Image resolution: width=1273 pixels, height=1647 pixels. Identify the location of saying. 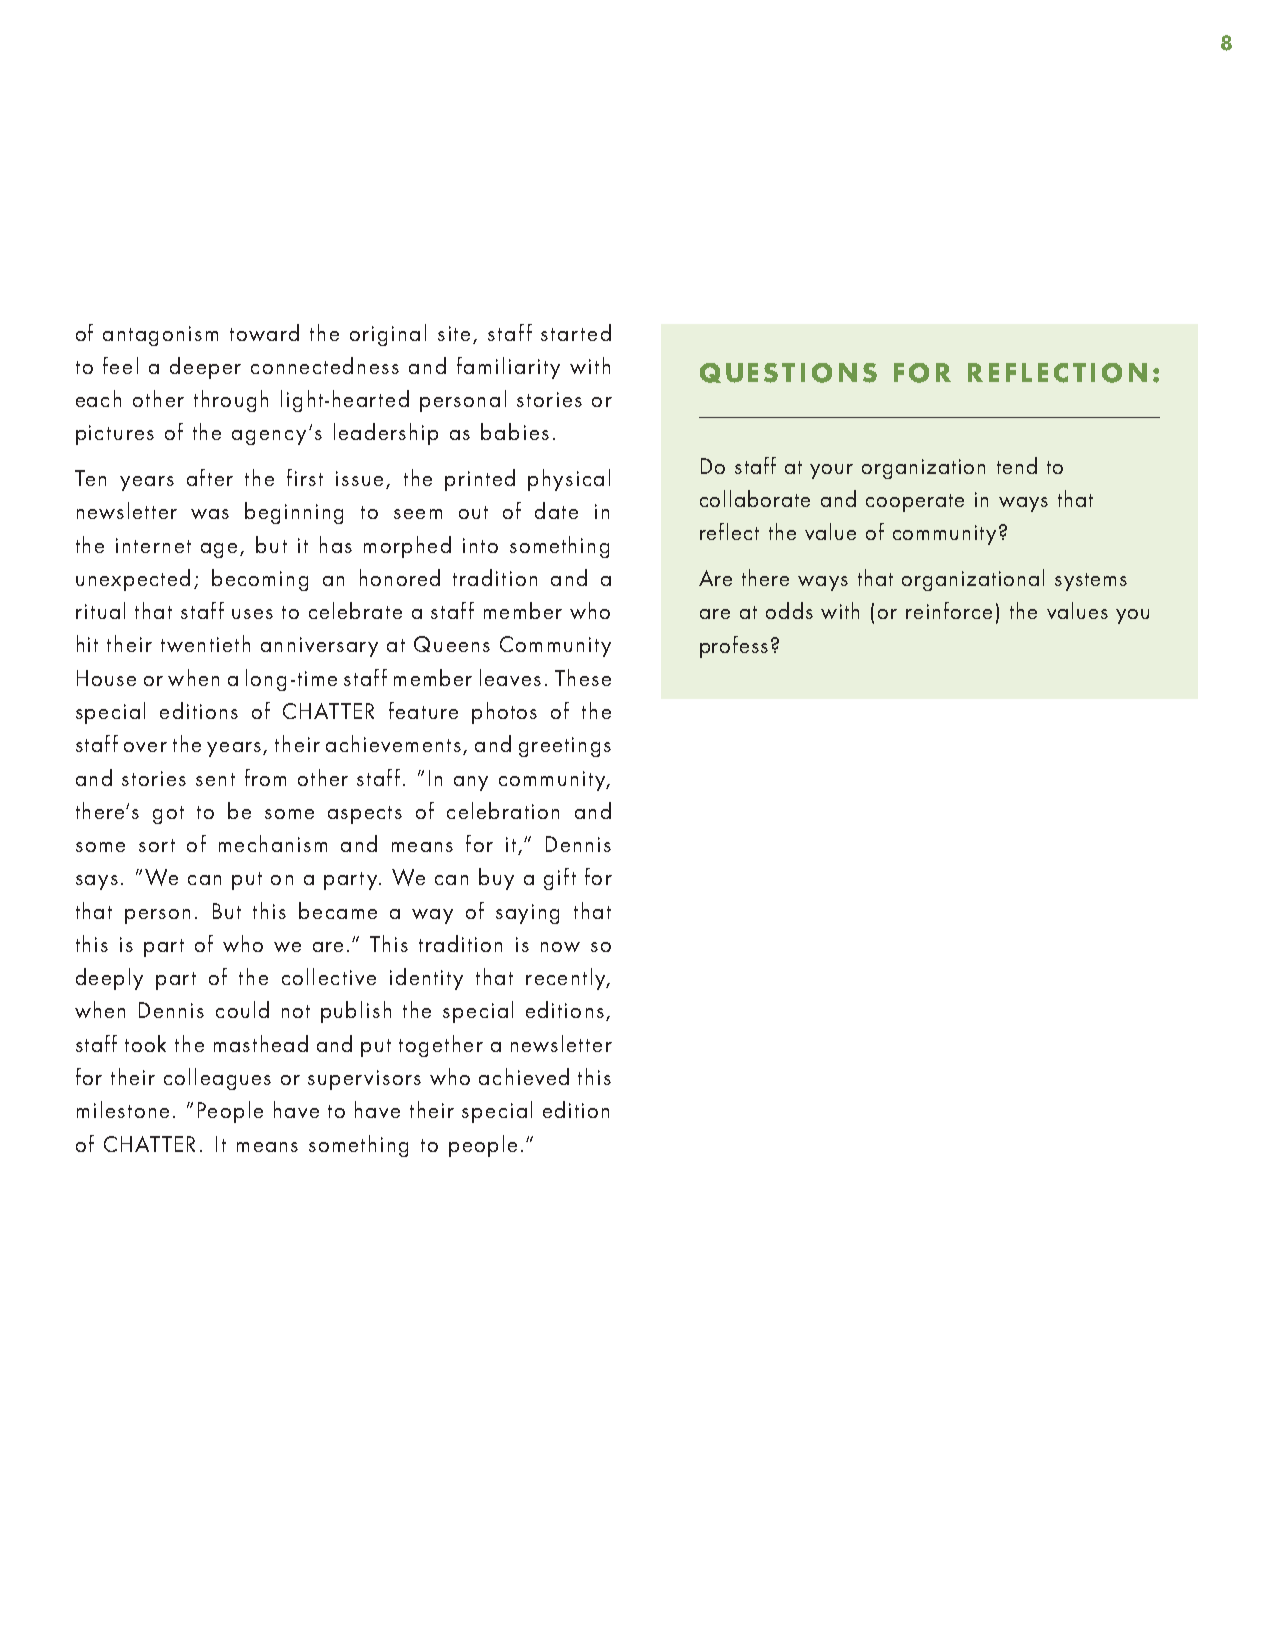
(527, 914).
